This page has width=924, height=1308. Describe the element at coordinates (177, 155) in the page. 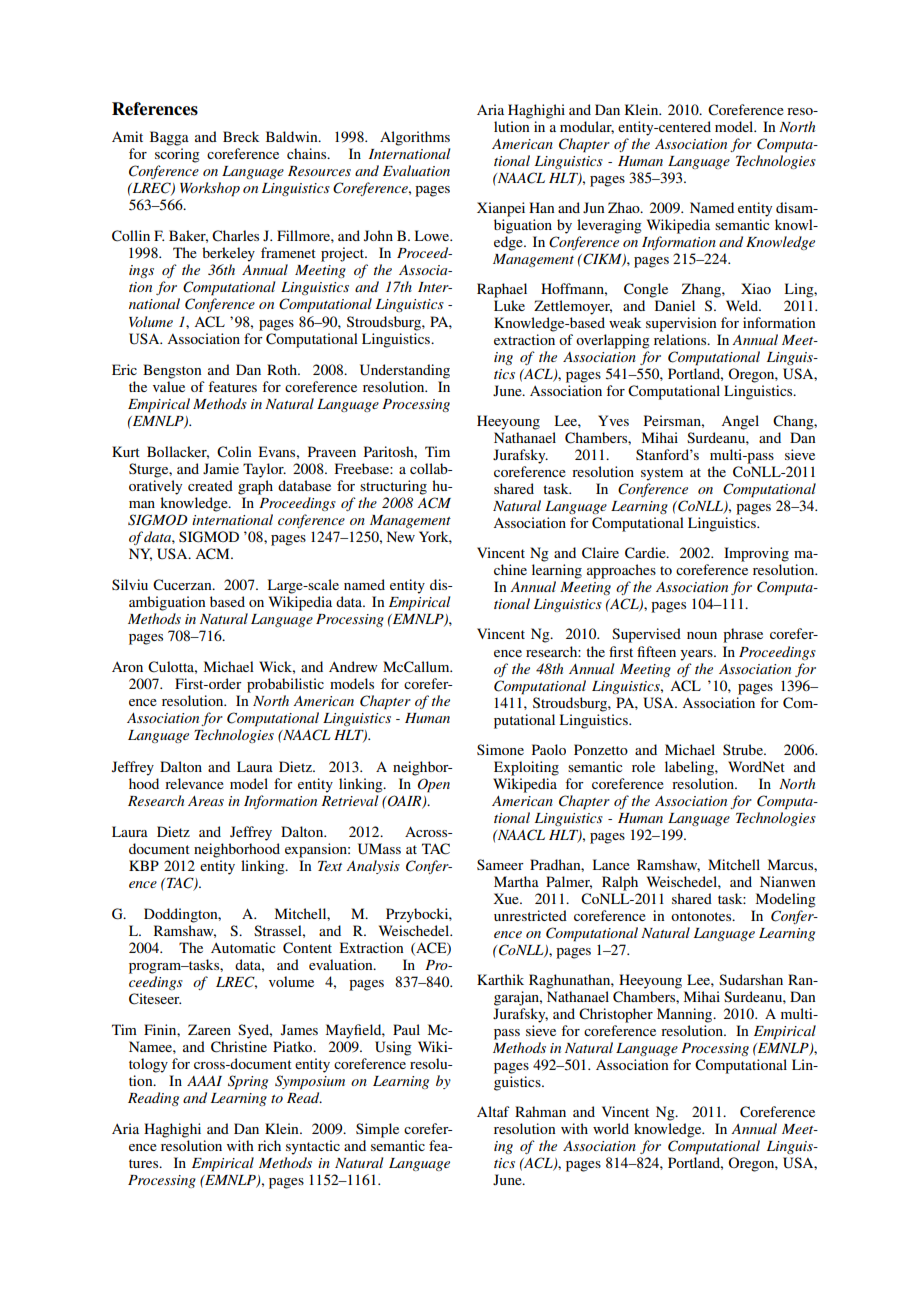

I see `scoring` at that location.
